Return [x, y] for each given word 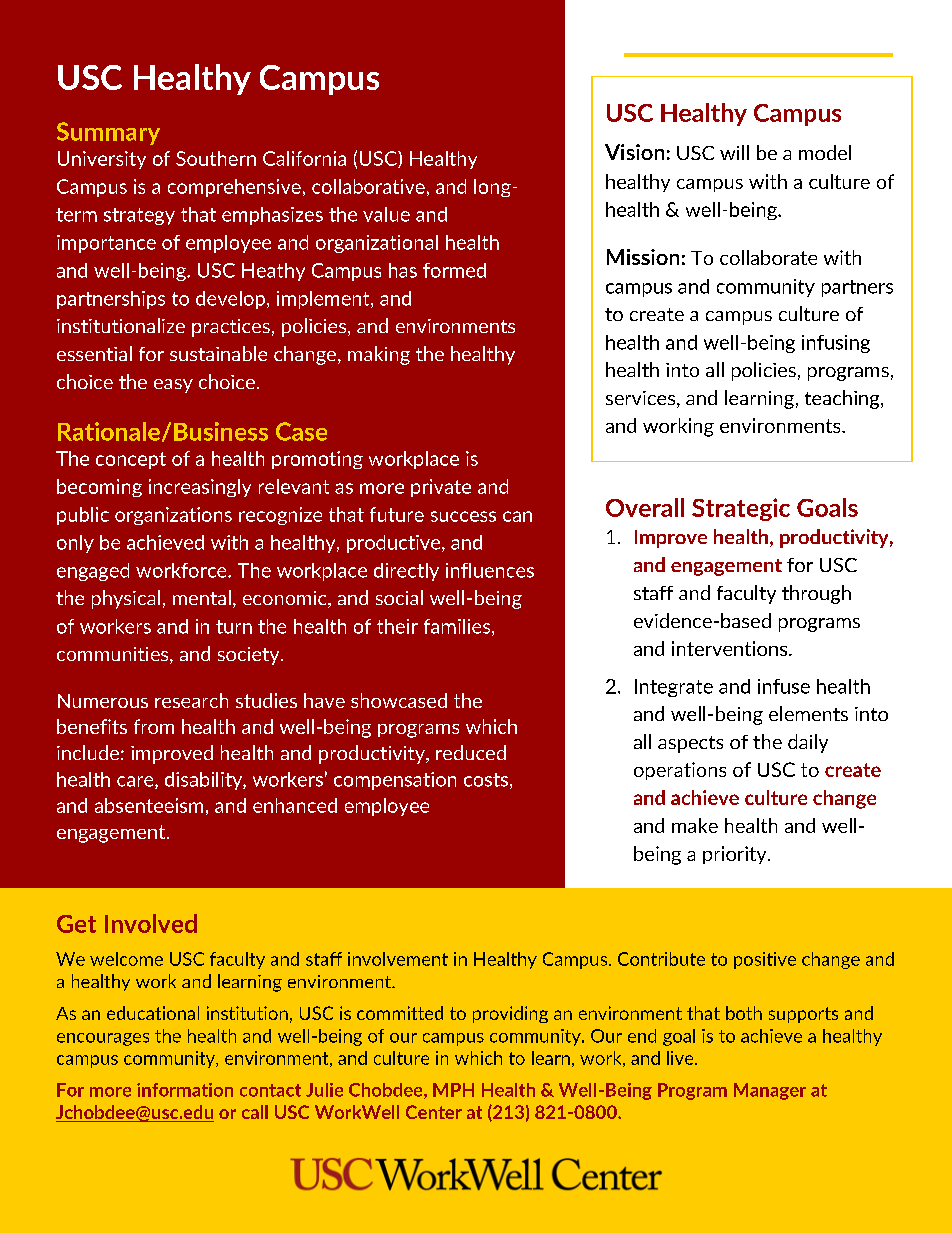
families [458, 627]
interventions [731, 648]
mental [202, 597]
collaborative [368, 186]
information [185, 1090]
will [734, 152]
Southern [216, 158]
